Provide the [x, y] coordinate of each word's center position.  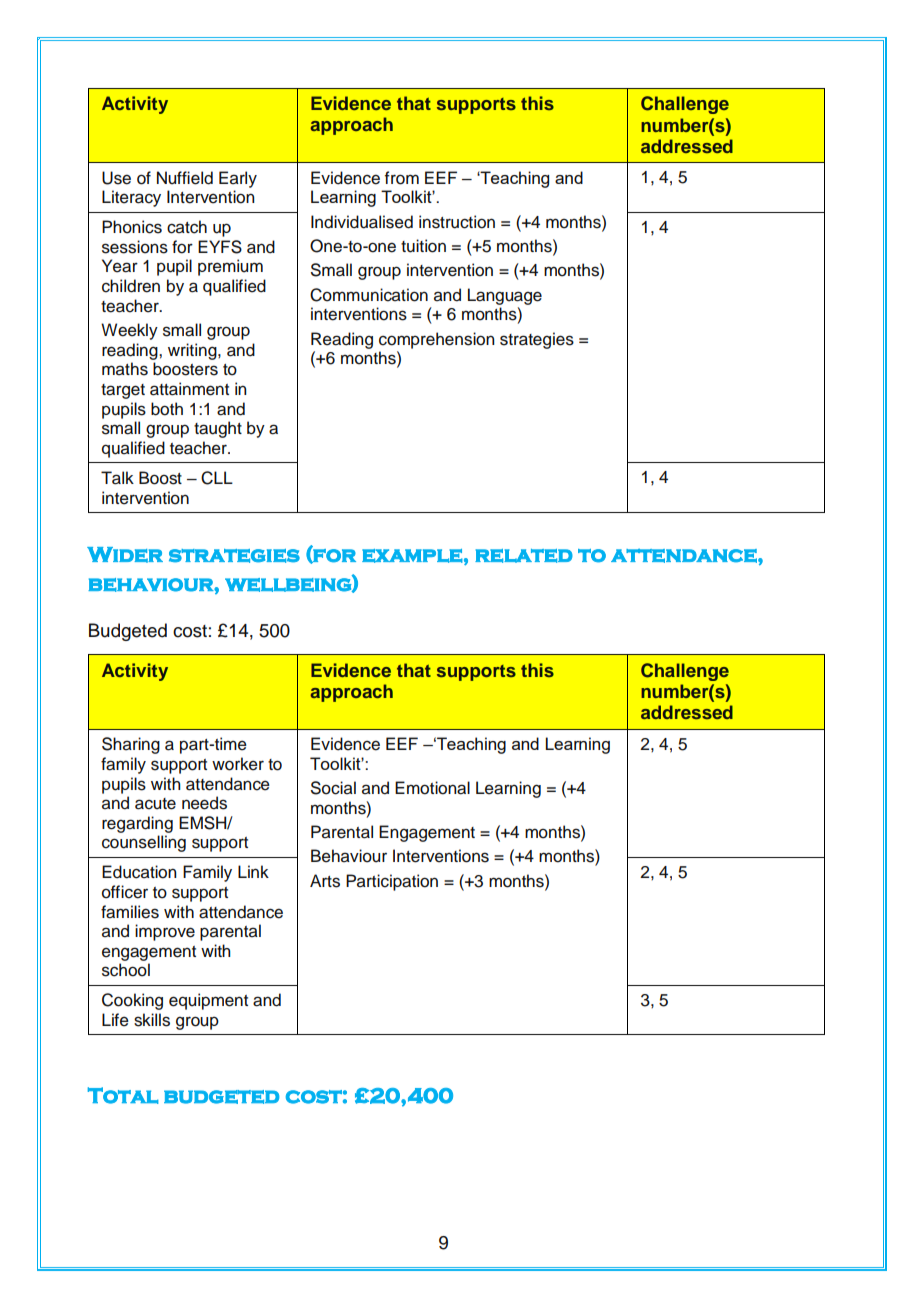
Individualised [362, 222]
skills [152, 1020]
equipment [208, 1001]
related [524, 556]
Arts [325, 881]
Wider [125, 555]
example [412, 556]
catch [187, 227]
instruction [457, 222]
